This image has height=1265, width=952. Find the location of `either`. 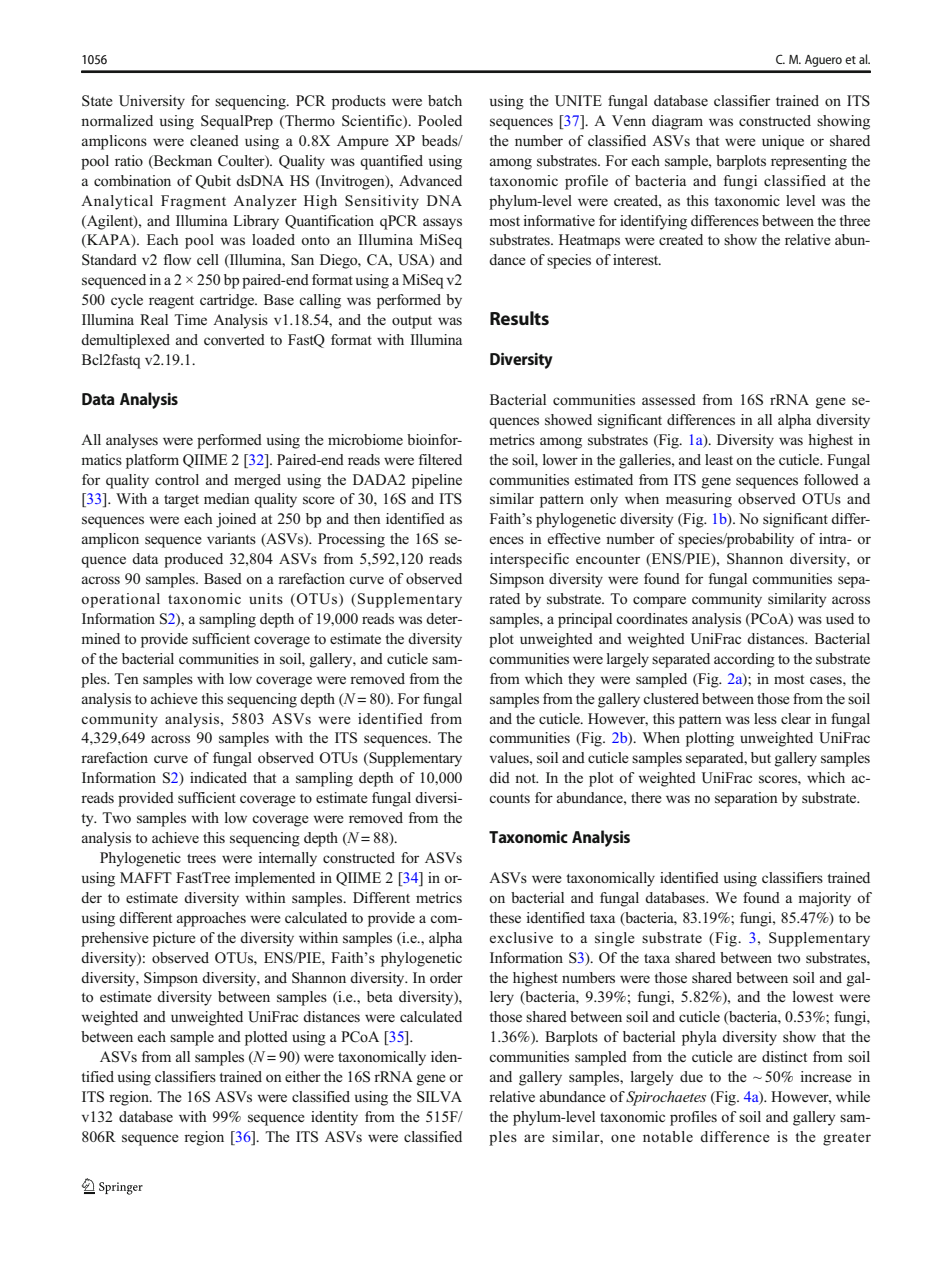

either is located at coordinates (303, 1076).
